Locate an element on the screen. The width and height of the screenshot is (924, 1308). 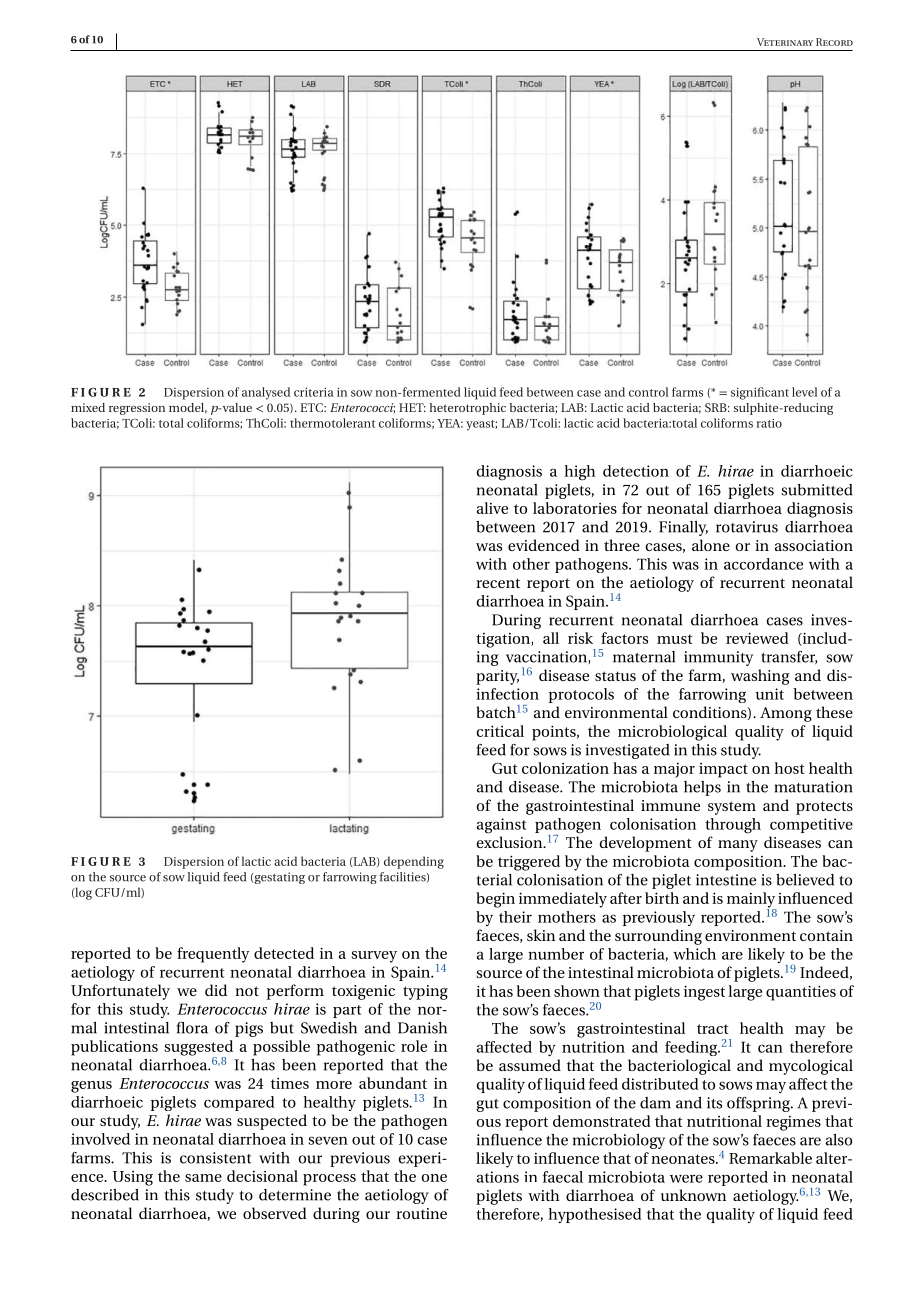
recent is located at coordinates (498, 583).
